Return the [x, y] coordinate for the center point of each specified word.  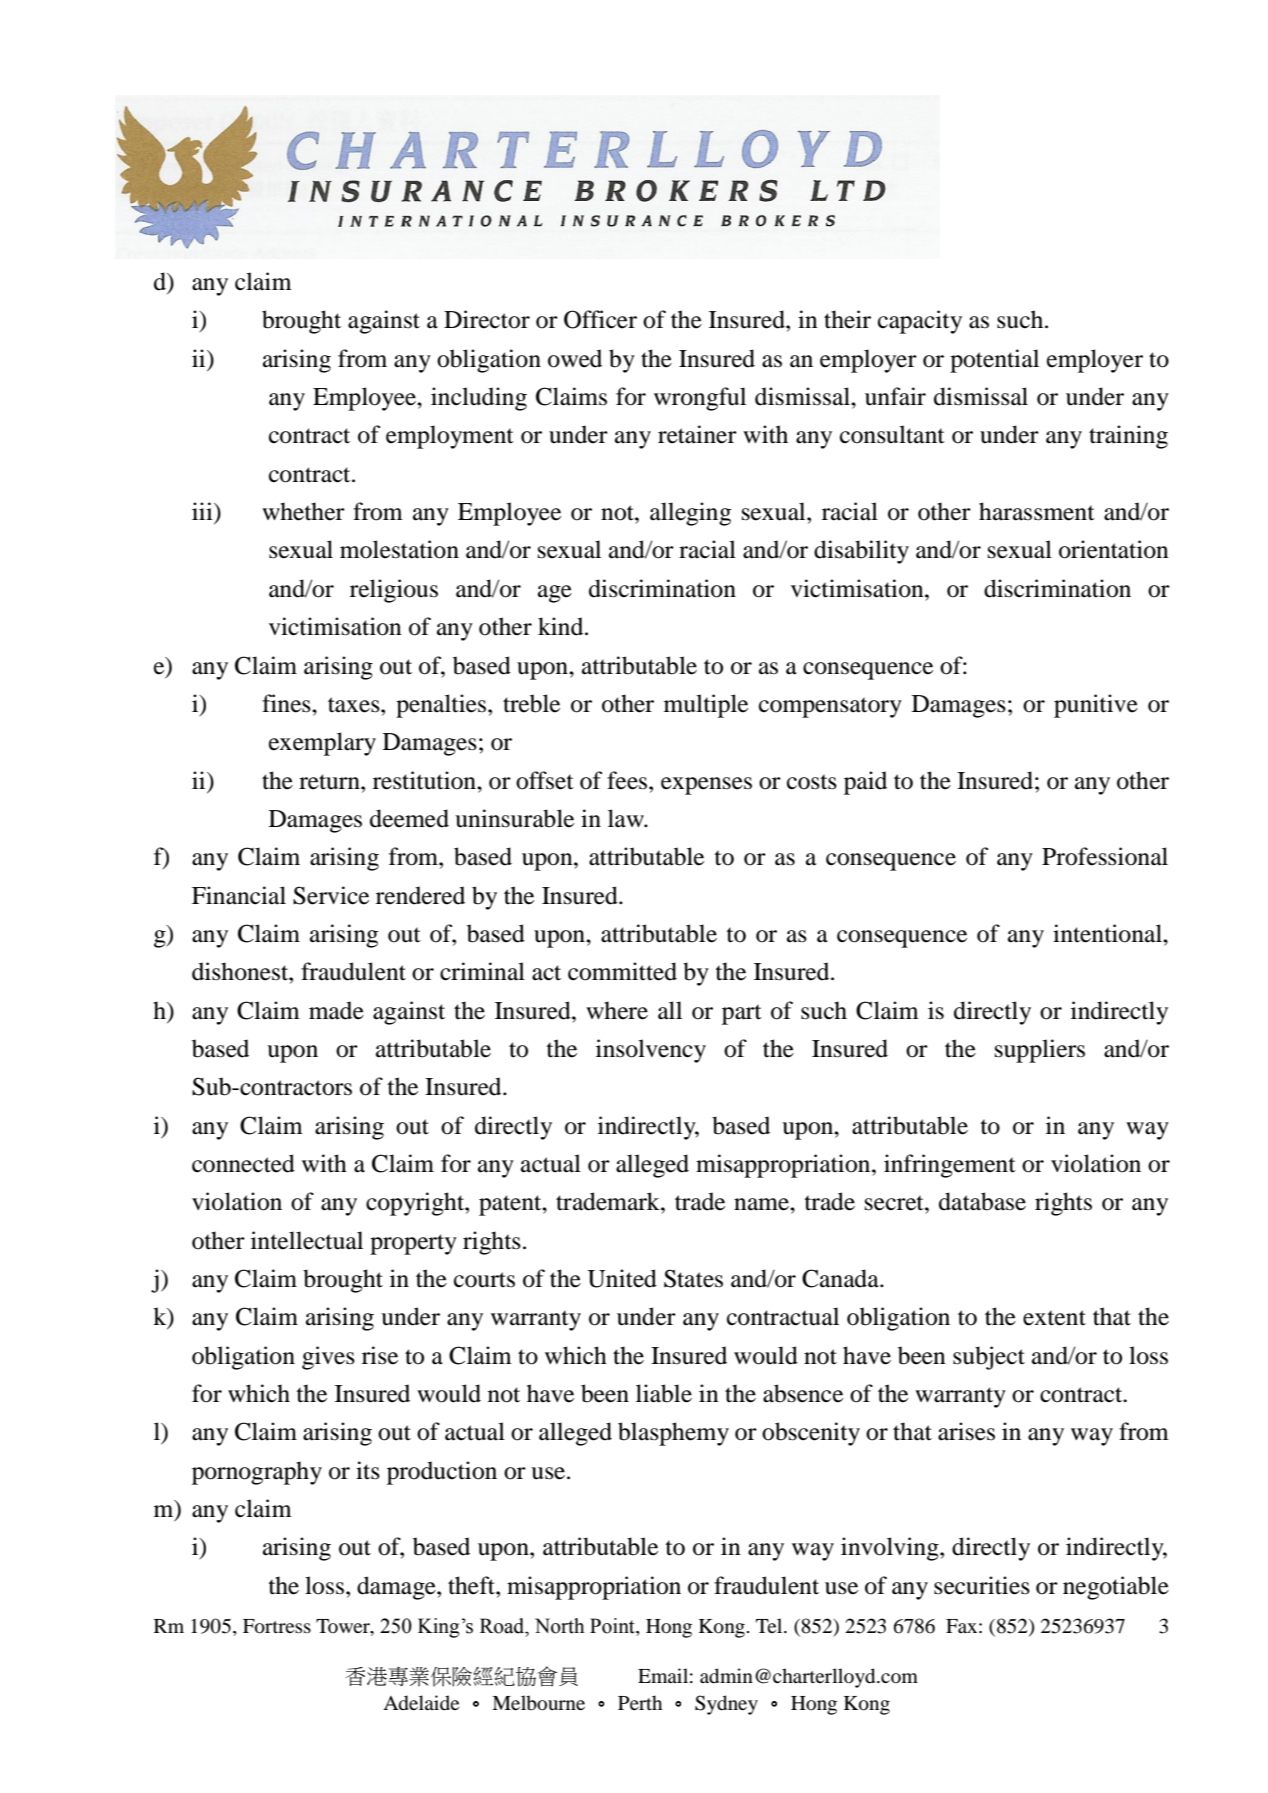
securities [982, 1585]
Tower [344, 1626]
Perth [640, 1702]
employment [450, 437]
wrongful [700, 399]
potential [994, 361]
